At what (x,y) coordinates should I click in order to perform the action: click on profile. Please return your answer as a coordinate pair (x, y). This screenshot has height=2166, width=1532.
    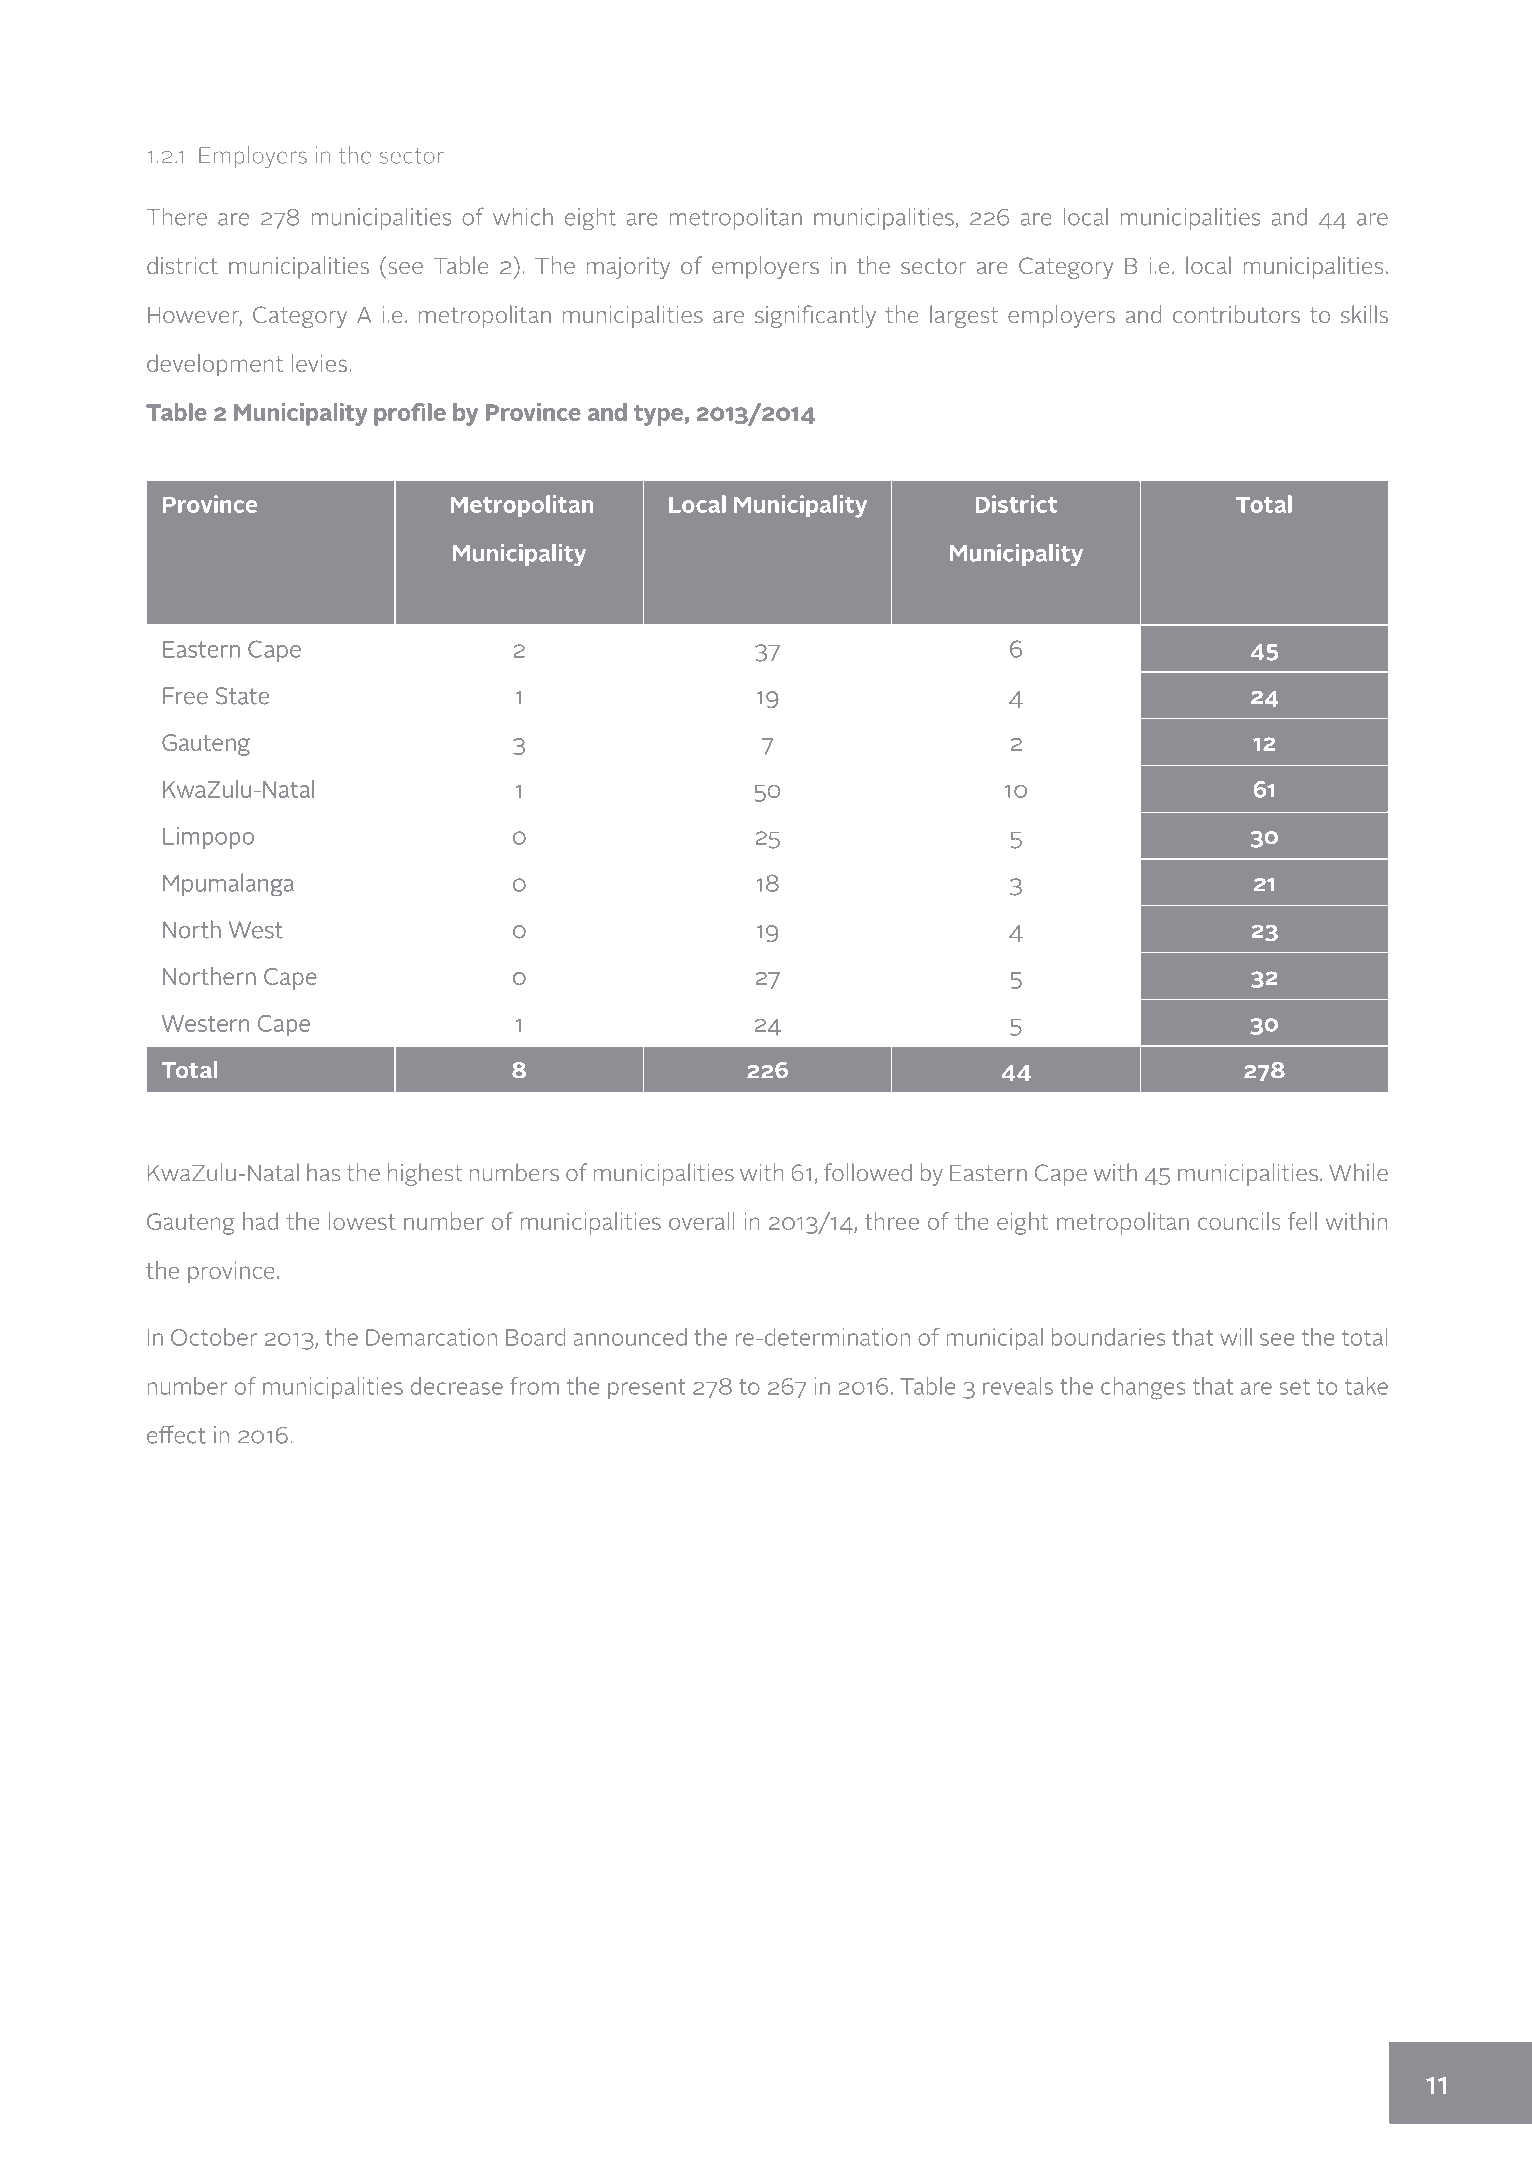
    Looking at the image, I should click on (410, 414).
